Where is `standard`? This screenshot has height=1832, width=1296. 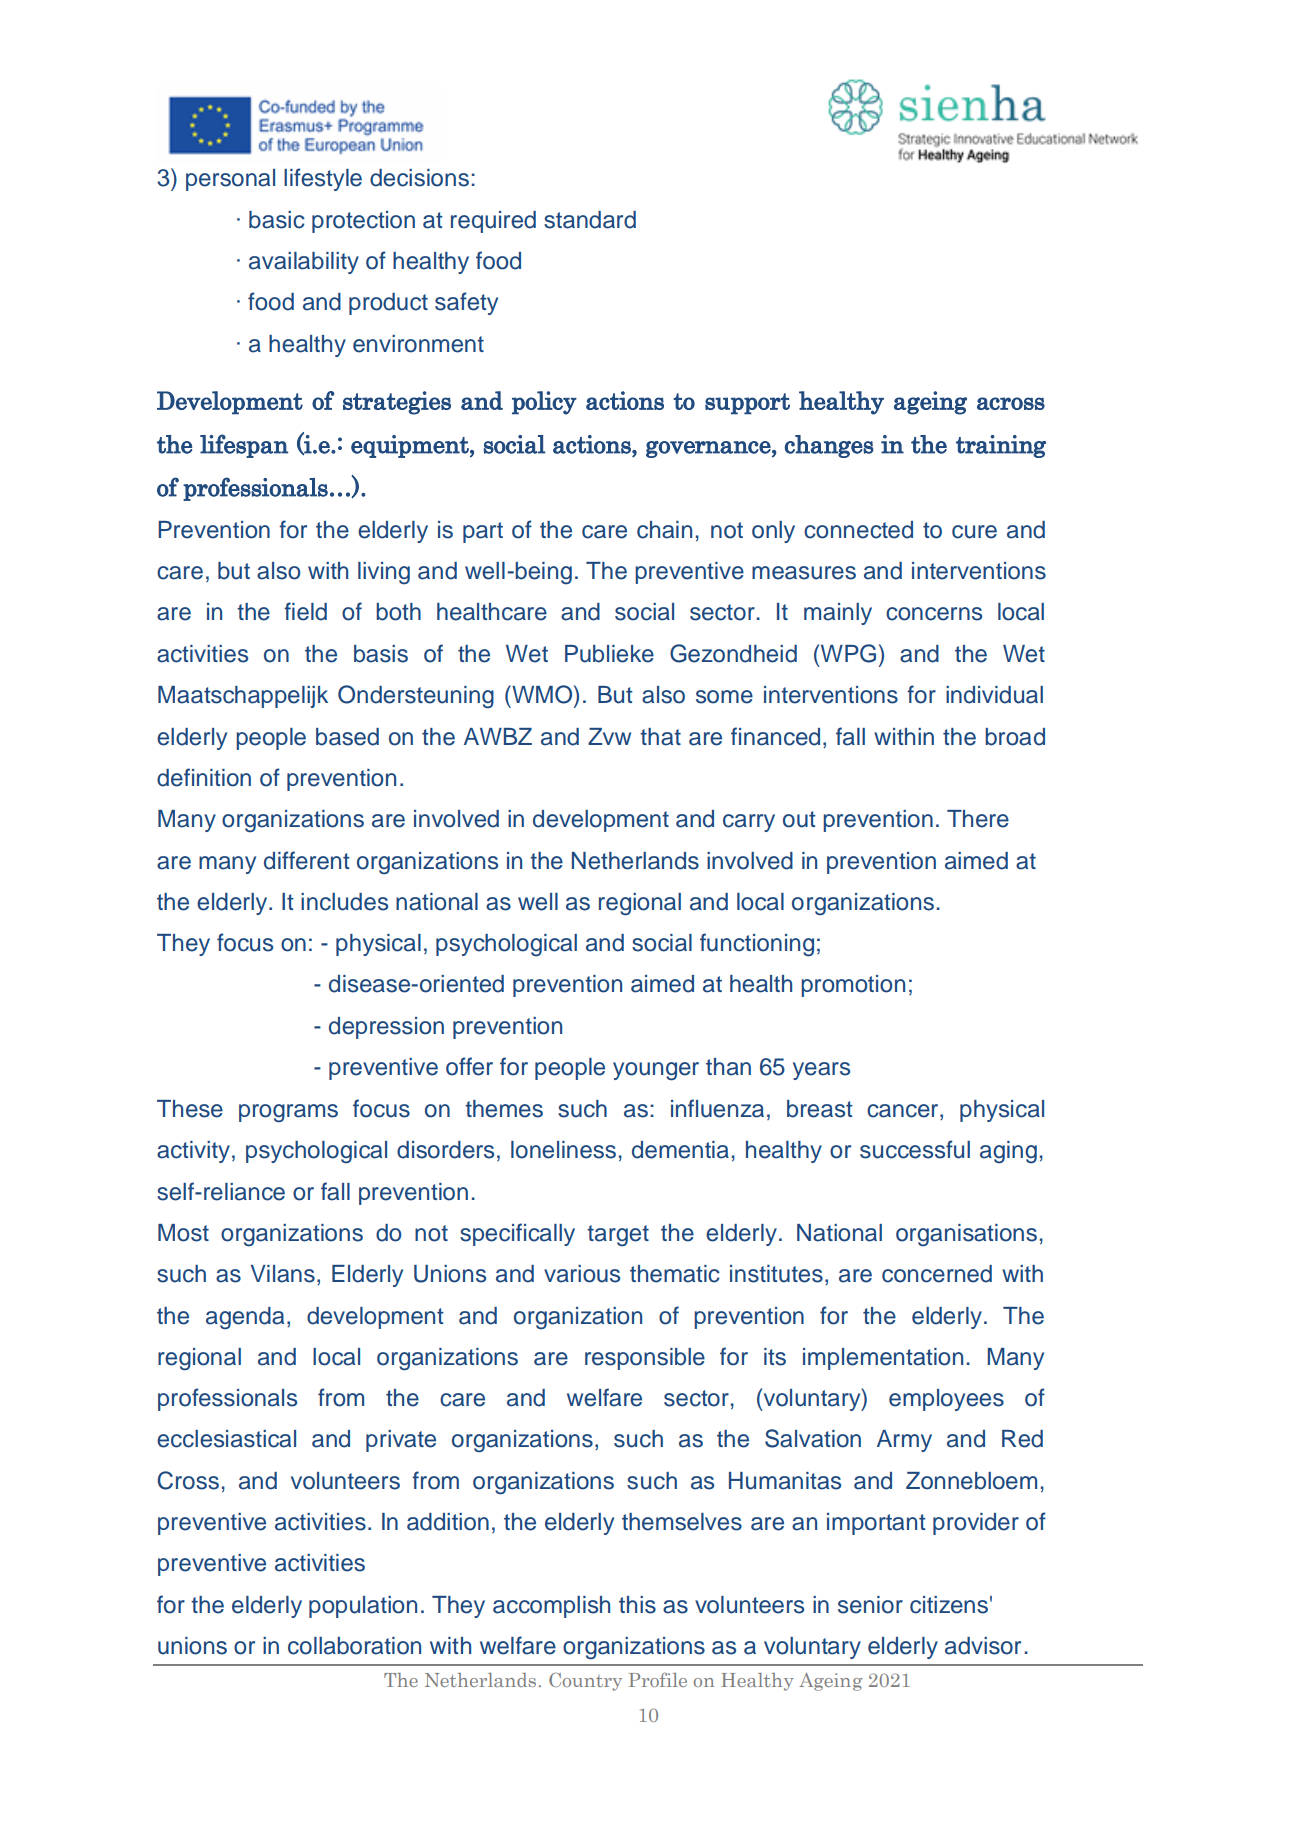 standard is located at coordinates (590, 220).
